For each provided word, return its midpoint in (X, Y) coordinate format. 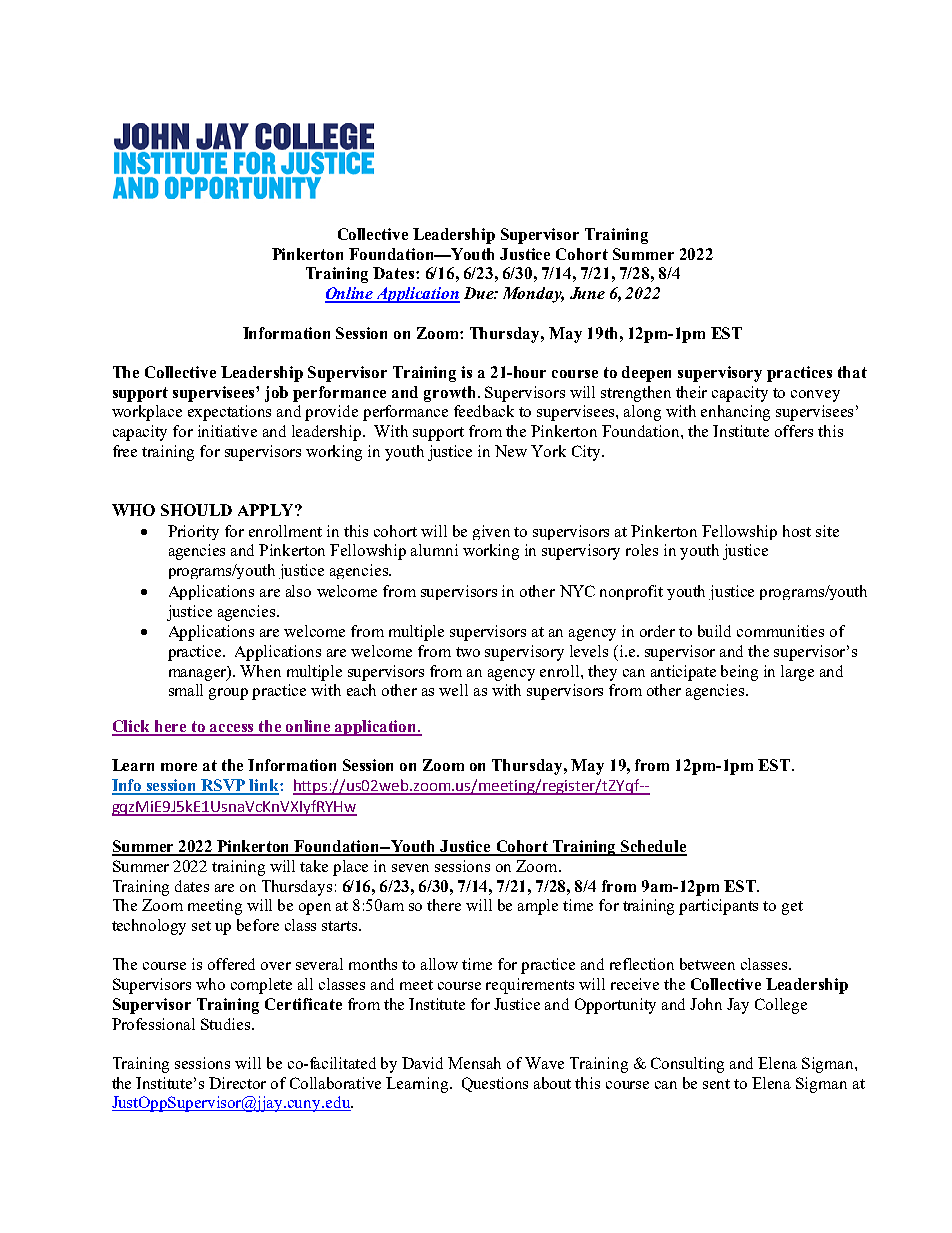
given (491, 532)
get (792, 908)
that (852, 372)
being (739, 673)
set (201, 926)
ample (538, 907)
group (228, 694)
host (797, 531)
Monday (533, 295)
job (276, 394)
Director (237, 1083)
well (453, 690)
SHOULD (196, 510)
